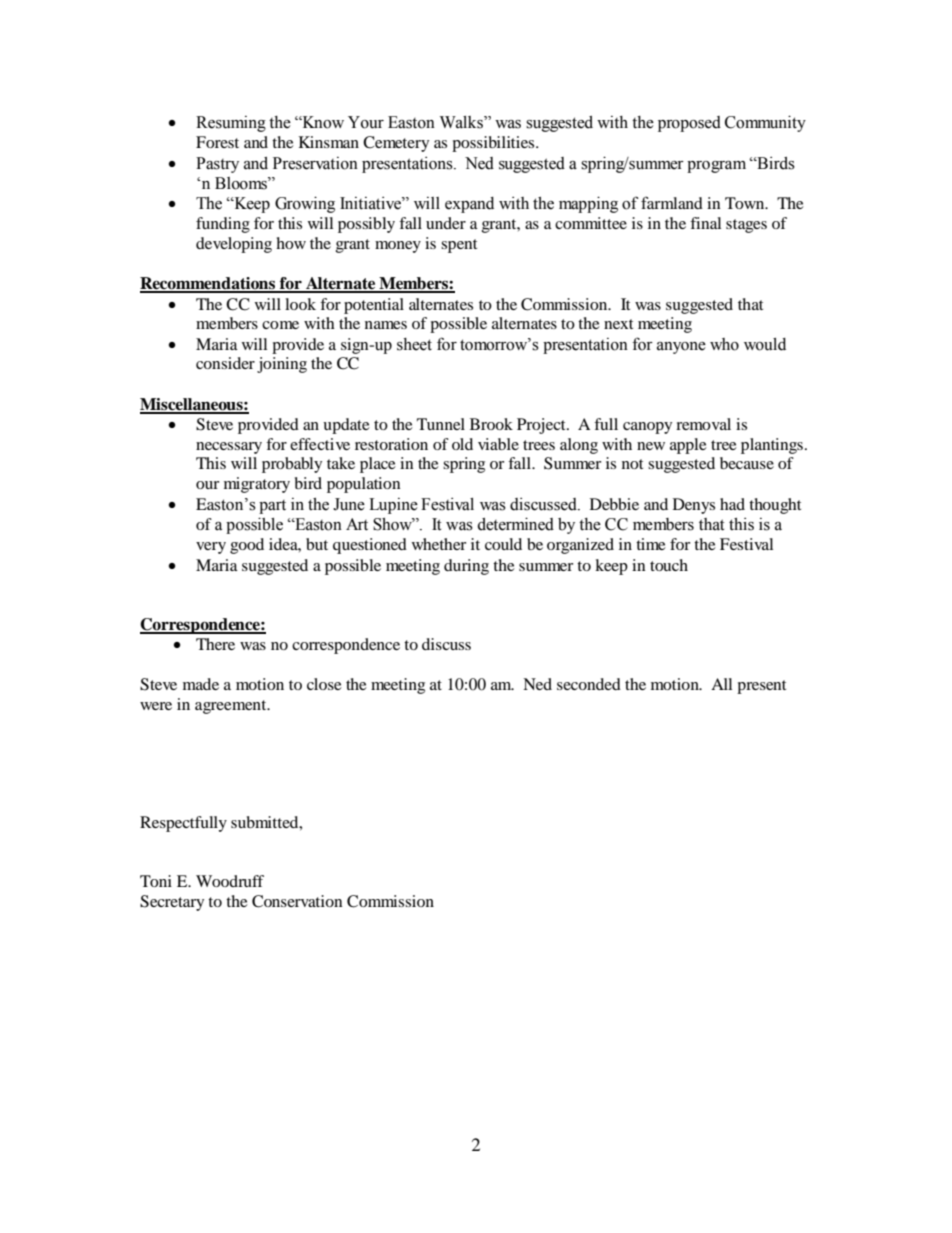  What do you see at coordinates (232, 707) in the document?
I see `agreement` at bounding box center [232, 707].
